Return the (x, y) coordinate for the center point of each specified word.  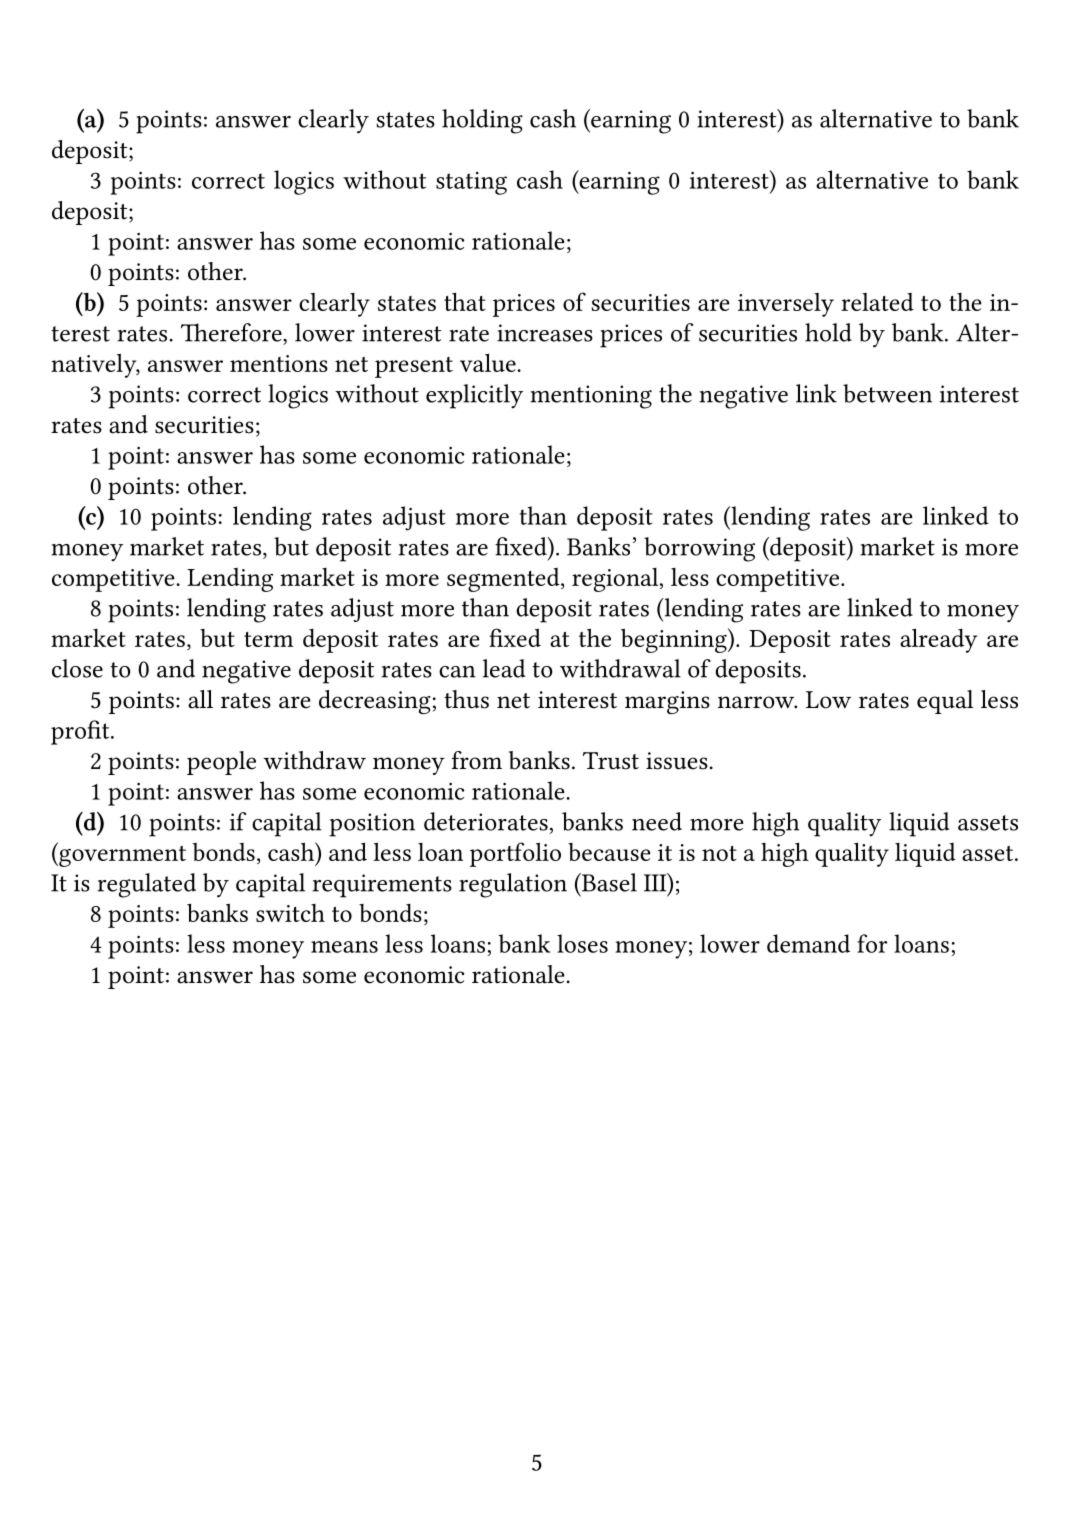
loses (582, 943)
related (877, 302)
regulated (146, 885)
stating (471, 183)
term (268, 639)
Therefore (232, 332)
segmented (504, 580)
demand (808, 943)
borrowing (699, 549)
